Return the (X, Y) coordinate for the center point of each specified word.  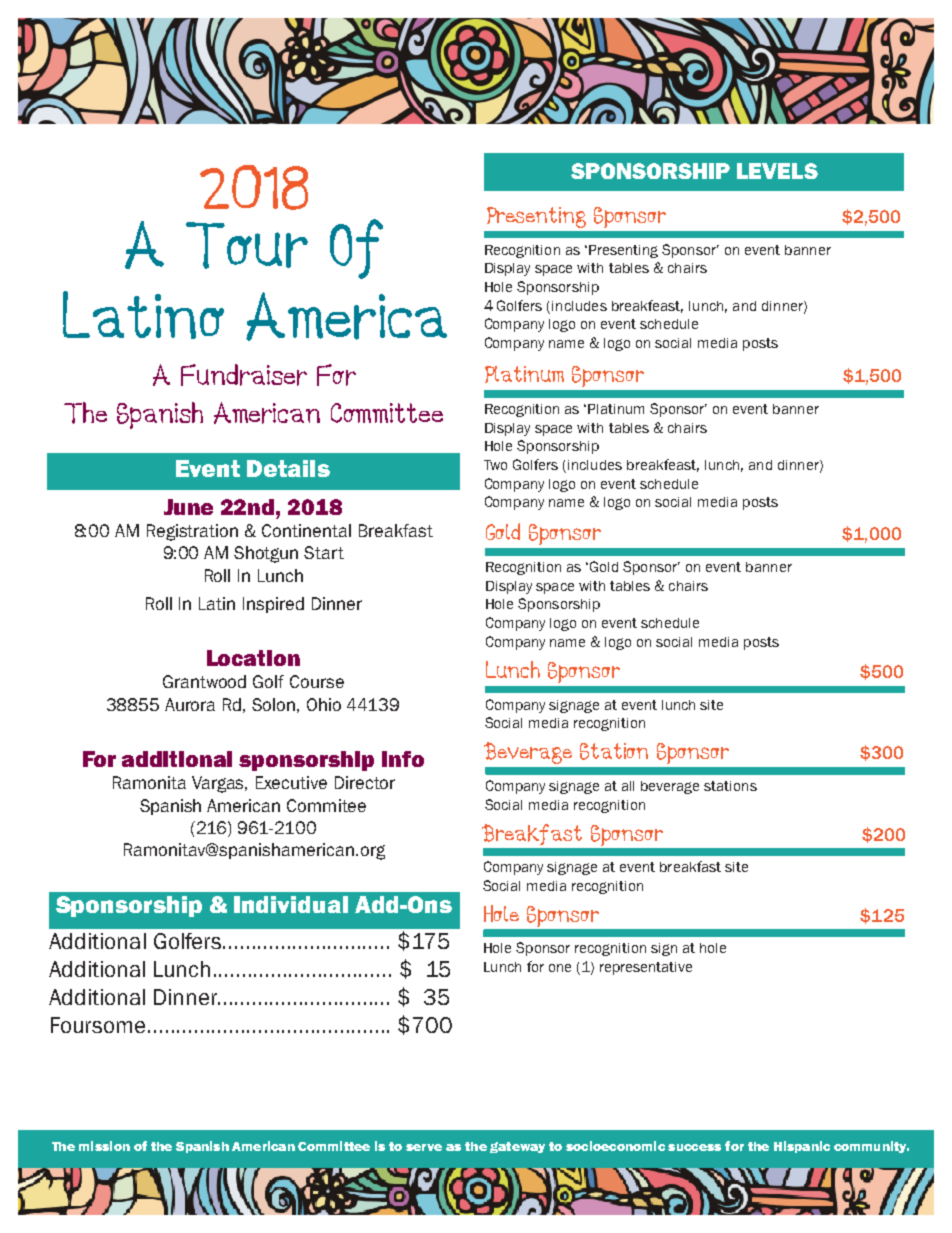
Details (288, 468)
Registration (192, 532)
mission (104, 1146)
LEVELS (777, 171)
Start (324, 552)
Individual (291, 904)
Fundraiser (244, 375)
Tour (247, 245)
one (560, 968)
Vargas (219, 784)
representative (646, 968)
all (628, 786)
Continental (306, 530)
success (694, 1147)
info (403, 759)
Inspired (273, 605)
